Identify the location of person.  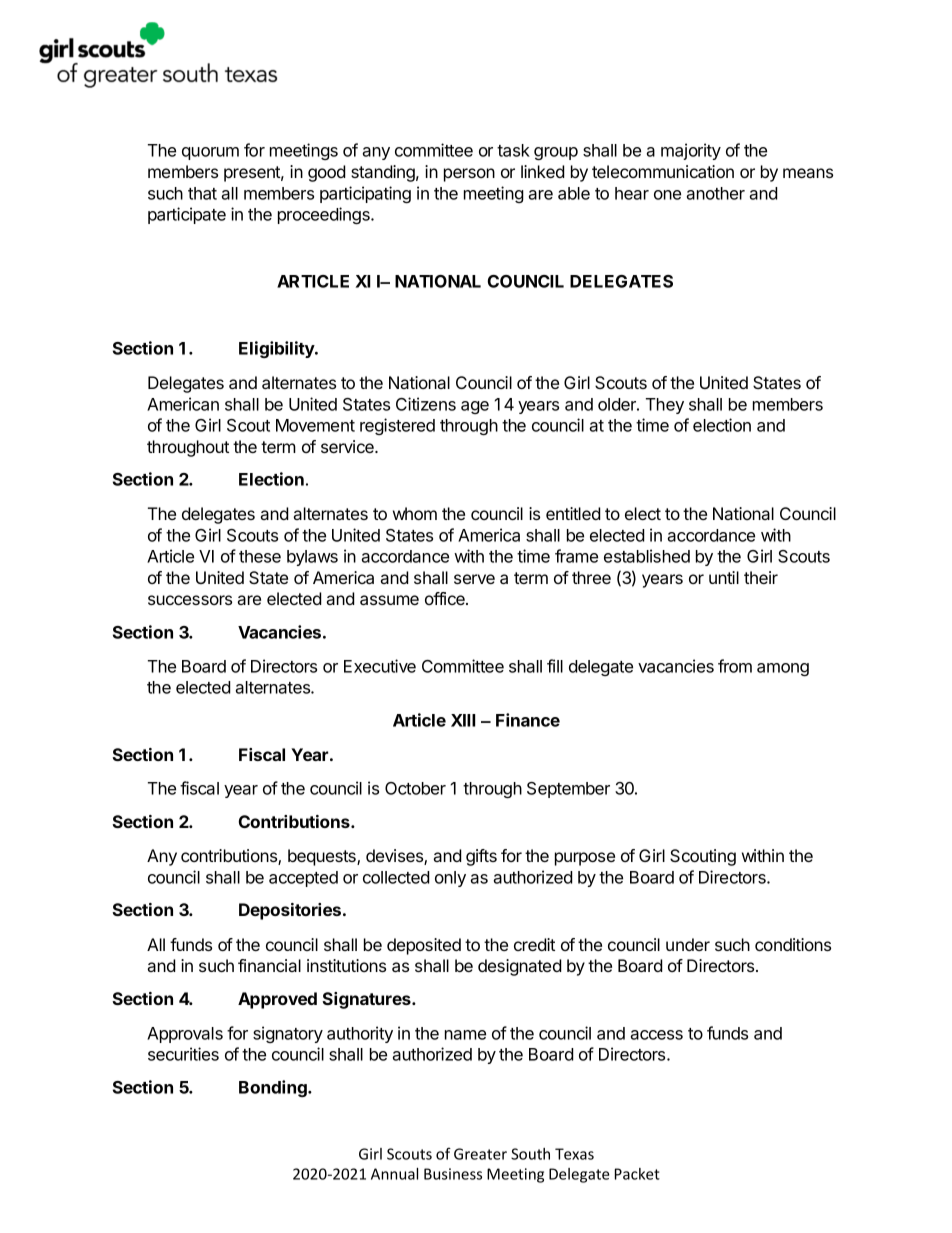
(469, 175).
